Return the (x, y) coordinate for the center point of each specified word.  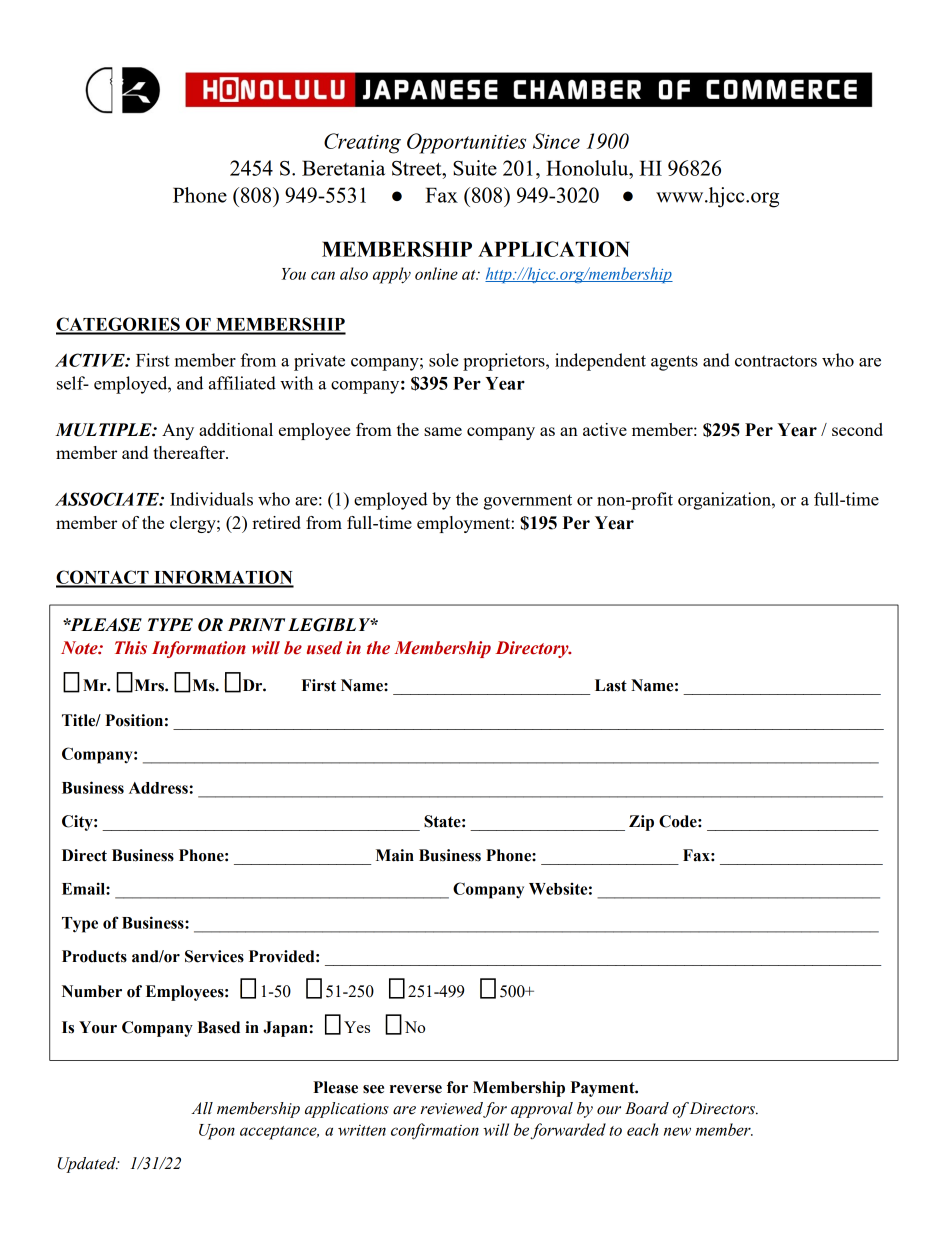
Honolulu (588, 168)
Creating (362, 143)
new (677, 1131)
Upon (217, 1132)
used (324, 648)
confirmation (435, 1131)
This (131, 648)
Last (611, 685)
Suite (475, 168)
